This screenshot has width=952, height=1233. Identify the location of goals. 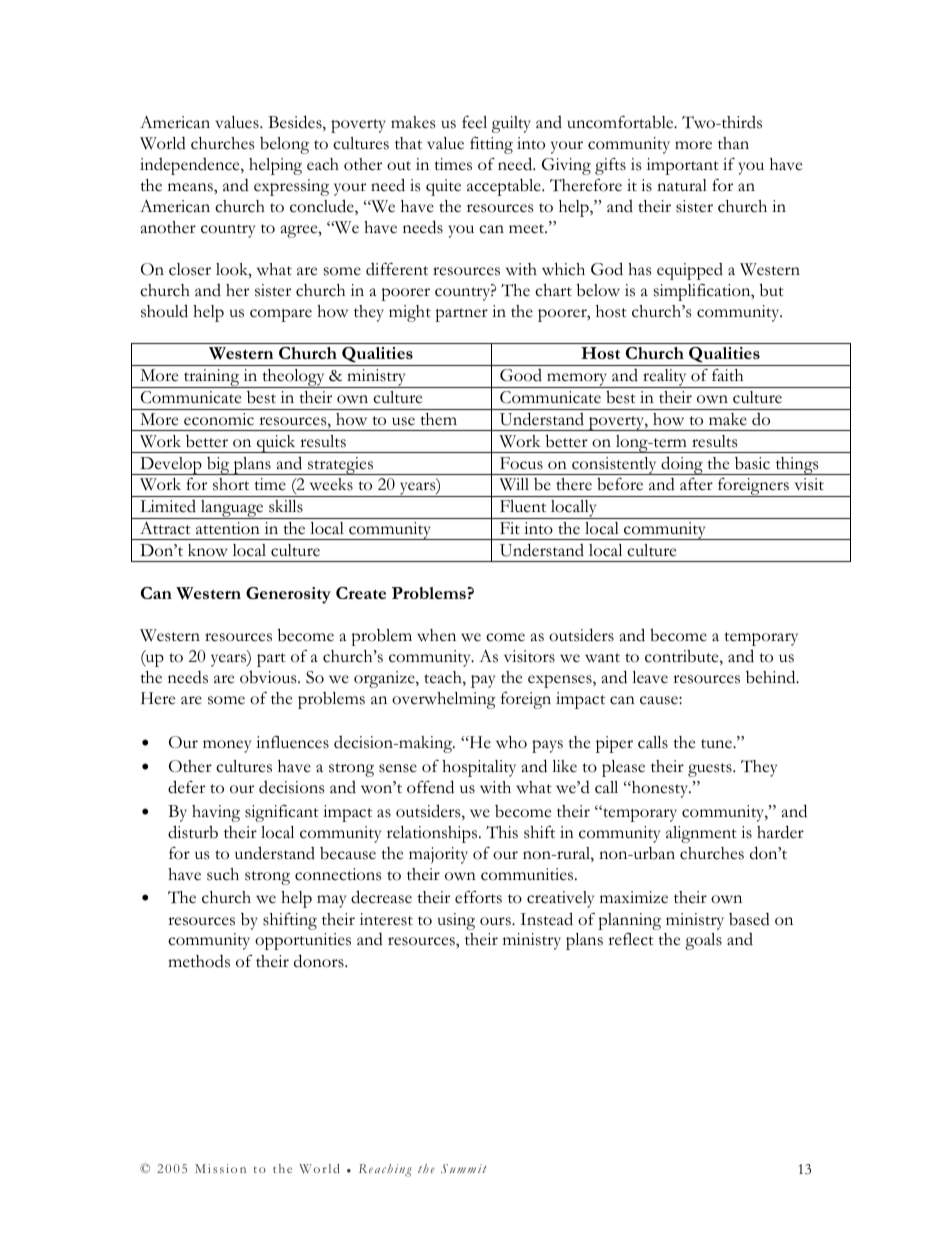
(703, 941).
